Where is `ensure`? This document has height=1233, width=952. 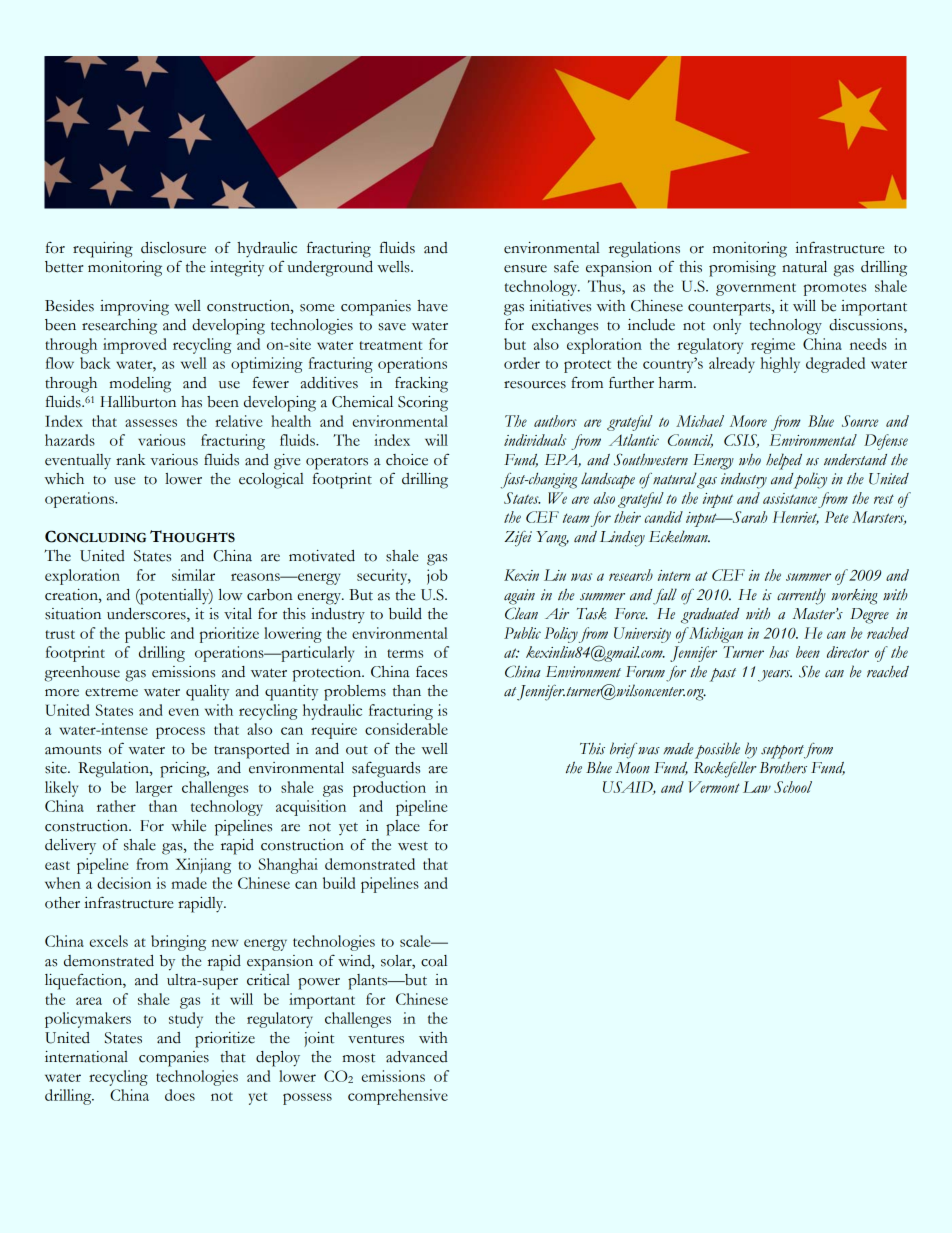
ensure is located at coordinates (525, 269).
